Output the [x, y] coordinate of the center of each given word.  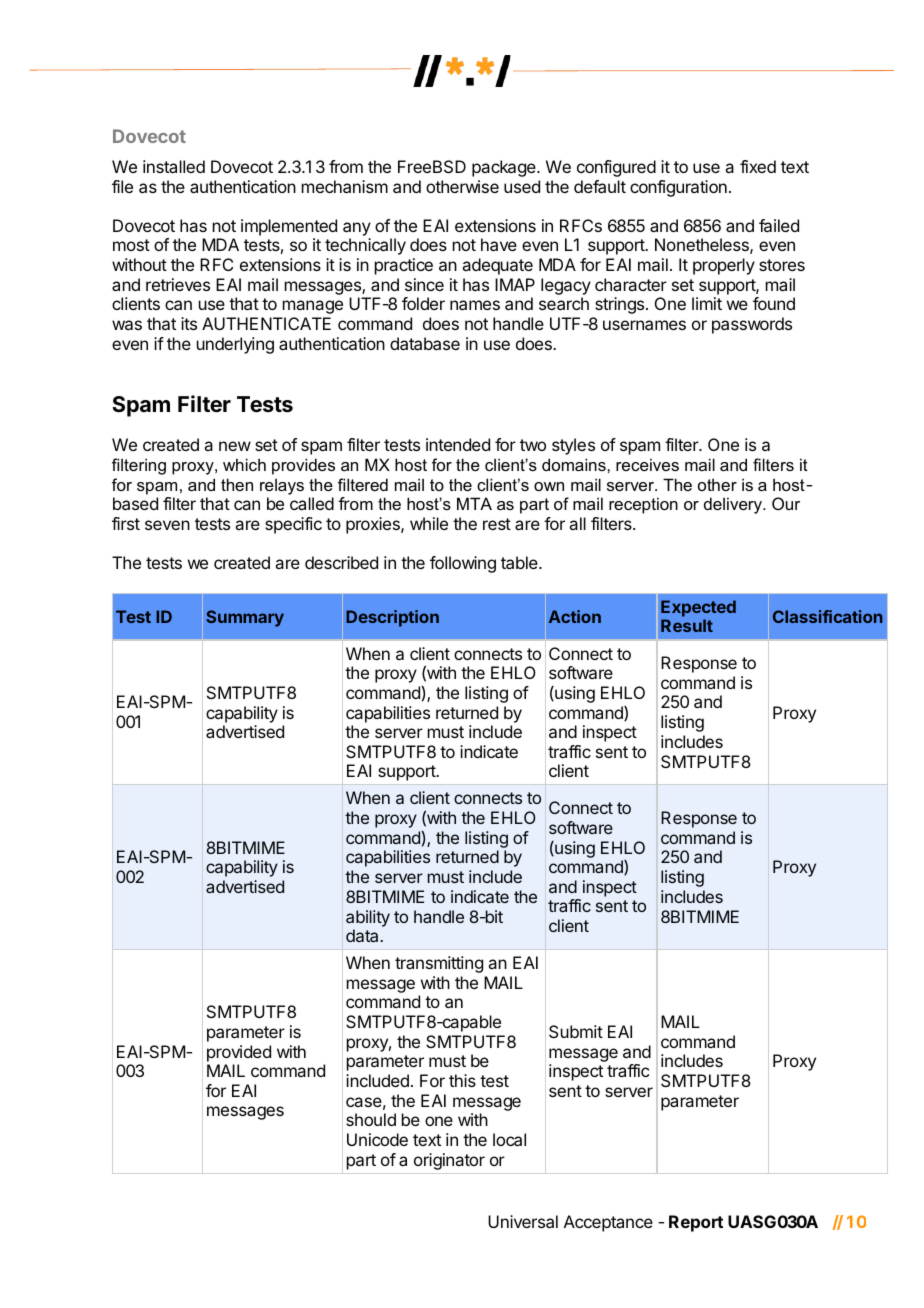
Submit [576, 1031]
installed [174, 166]
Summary [245, 618]
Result [687, 625]
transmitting [439, 964]
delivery [734, 505]
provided [239, 1053]
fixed [758, 166]
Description [392, 618]
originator [449, 1161]
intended [458, 444]
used [522, 186]
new [235, 446]
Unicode [377, 1139]
